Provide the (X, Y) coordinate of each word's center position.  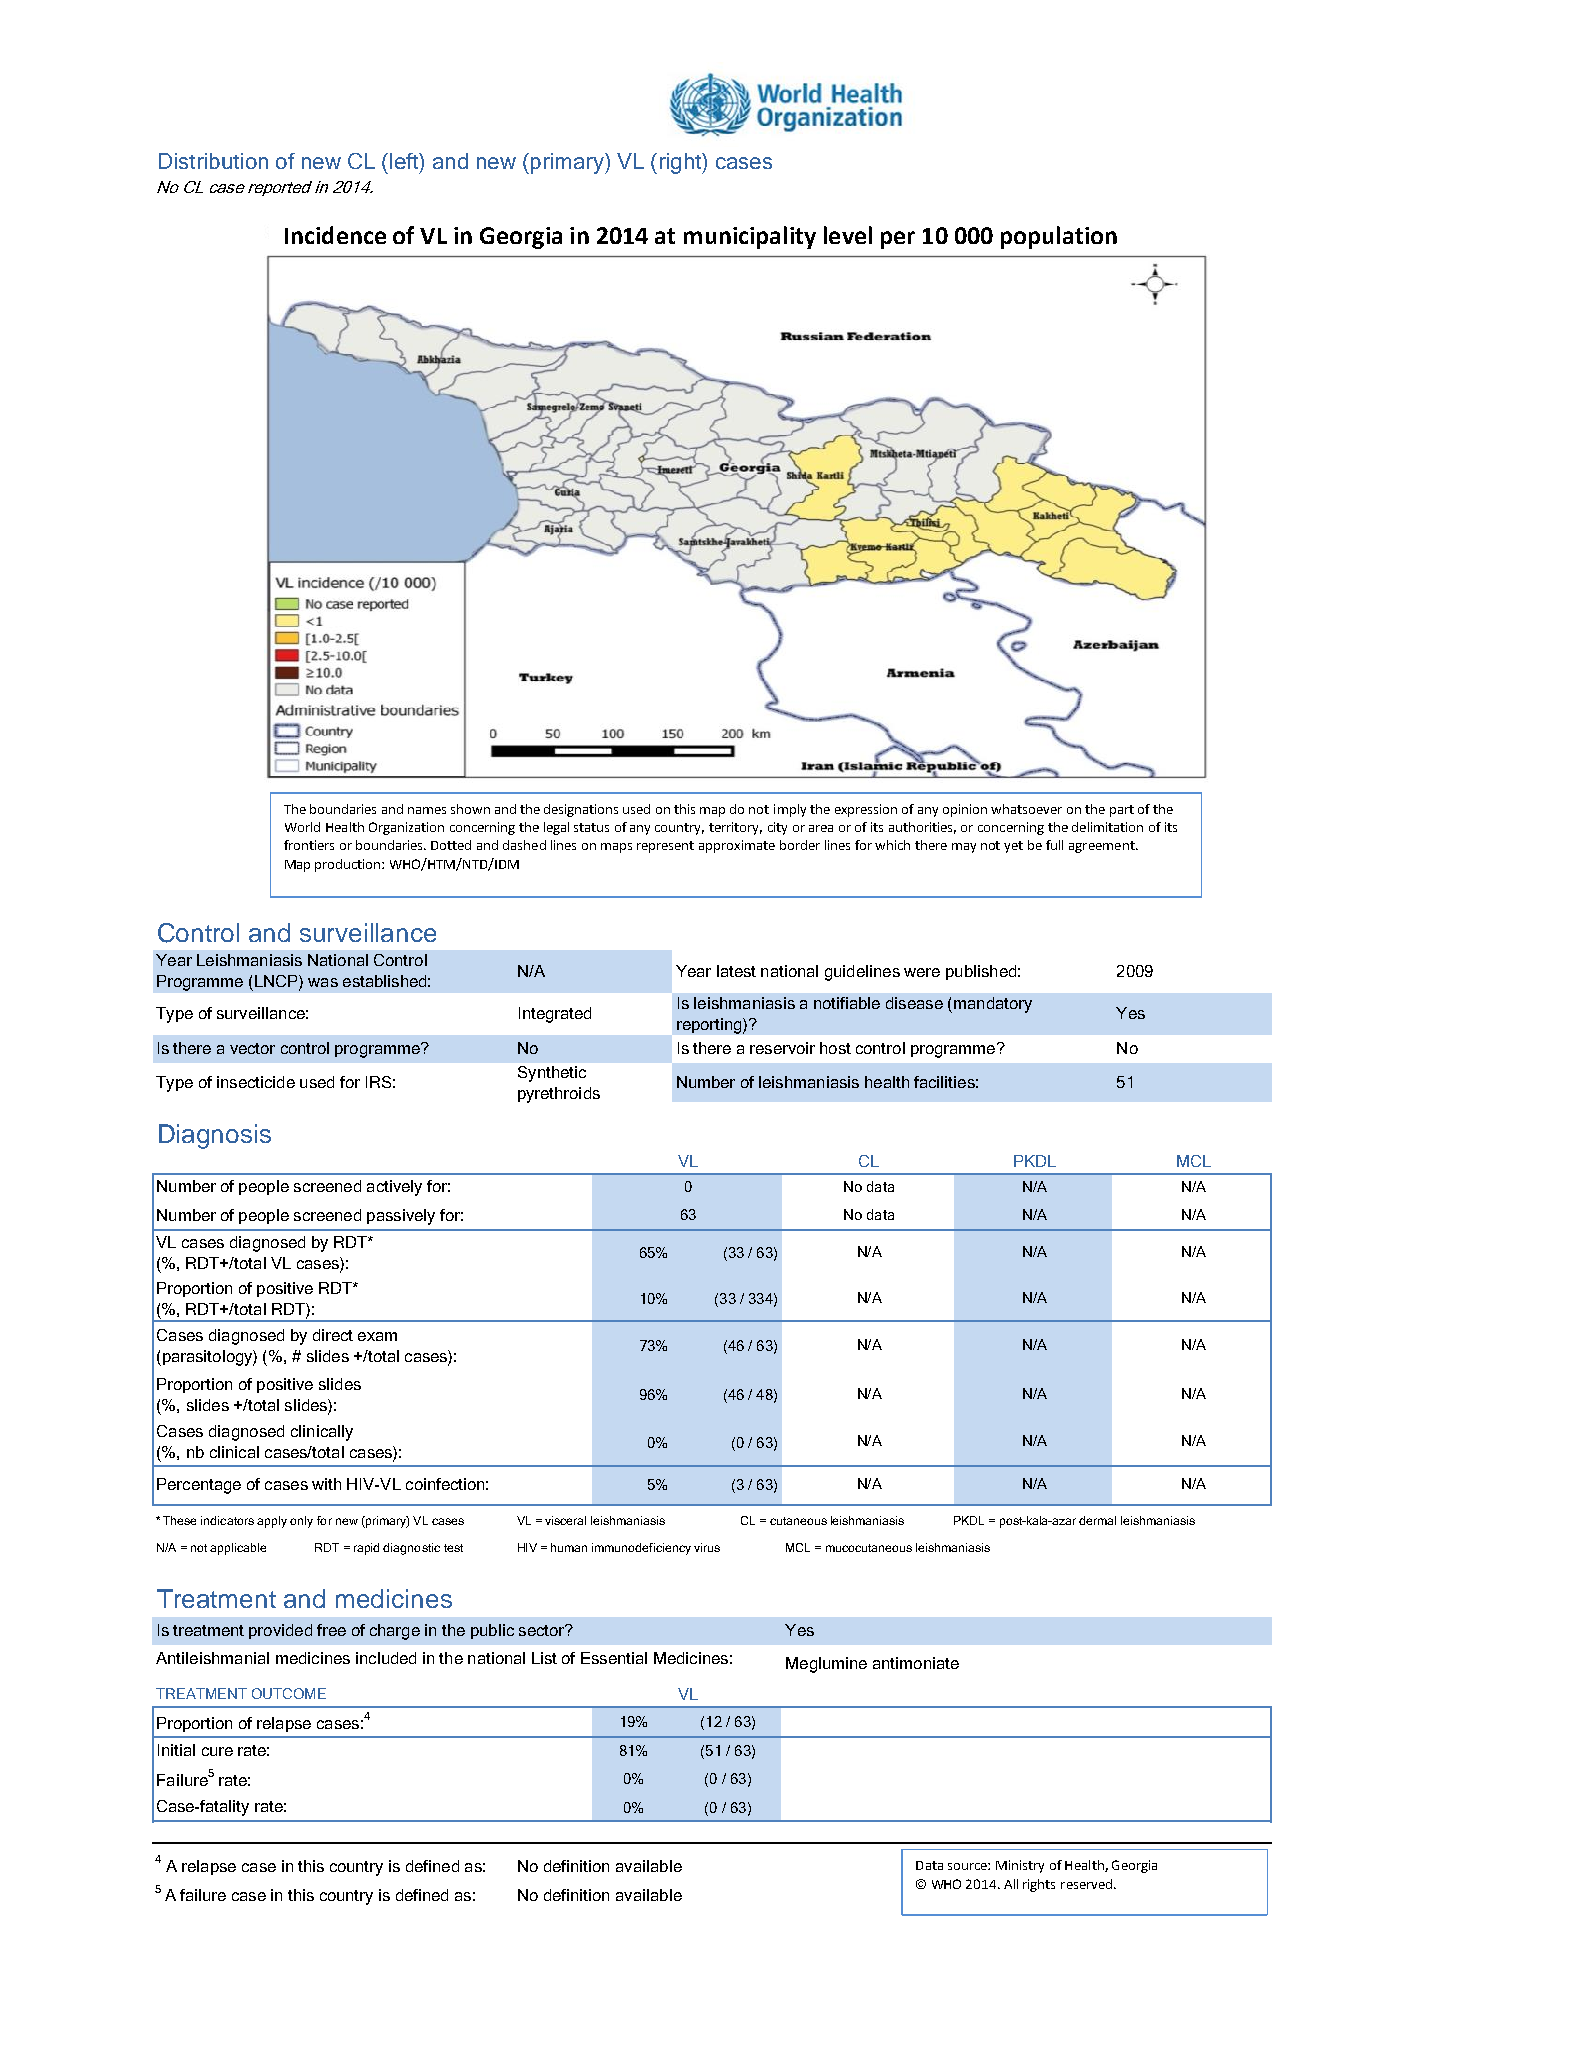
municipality (750, 237)
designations (581, 810)
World (302, 827)
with (326, 1484)
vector (252, 1048)
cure (217, 1751)
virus (707, 1547)
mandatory (993, 1005)
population (1059, 237)
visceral (565, 1520)
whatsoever (1026, 809)
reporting (710, 1026)
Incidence (335, 235)
